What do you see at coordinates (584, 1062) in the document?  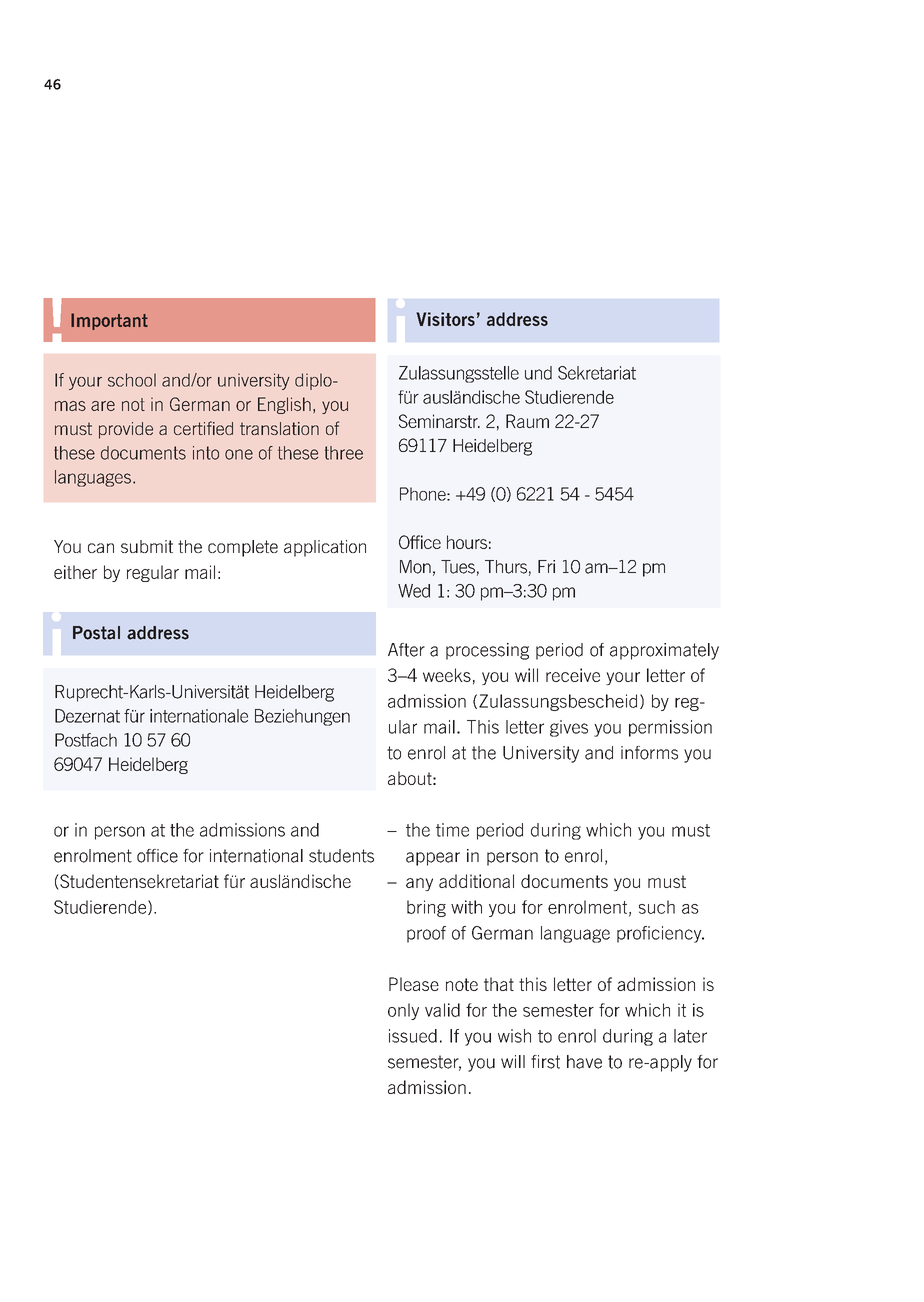 I see `have` at bounding box center [584, 1062].
